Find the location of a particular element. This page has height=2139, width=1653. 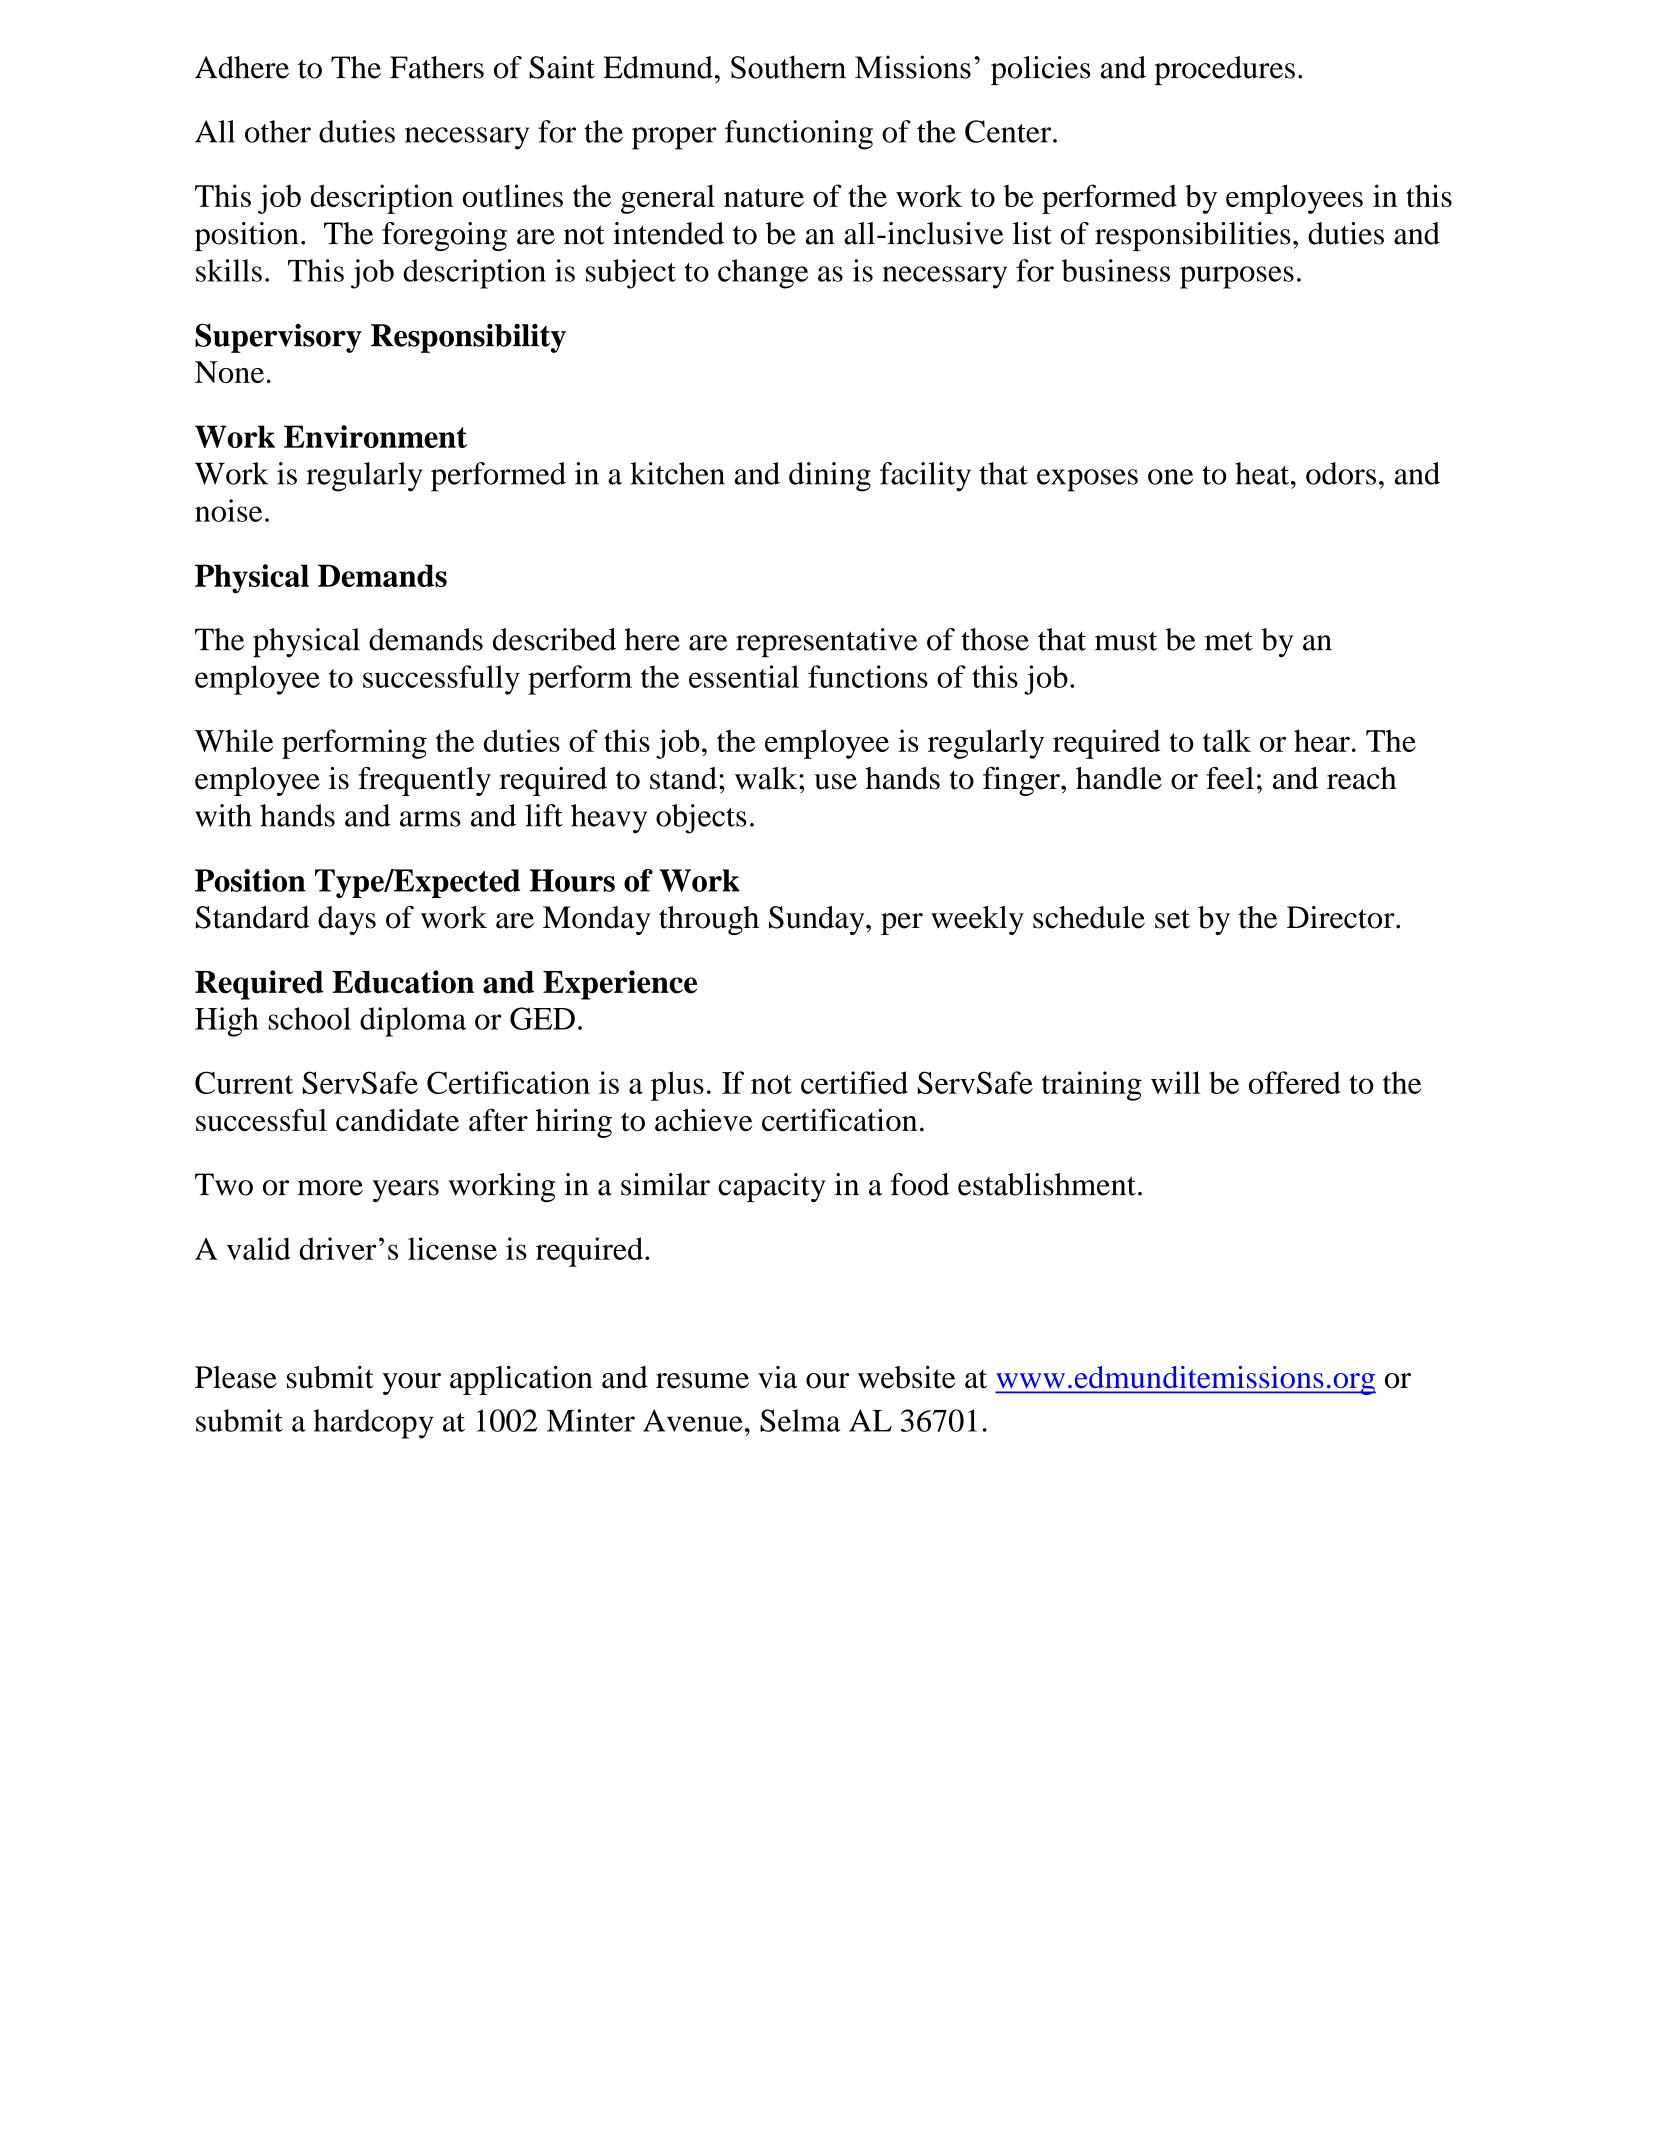

talk is located at coordinates (1227, 740).
